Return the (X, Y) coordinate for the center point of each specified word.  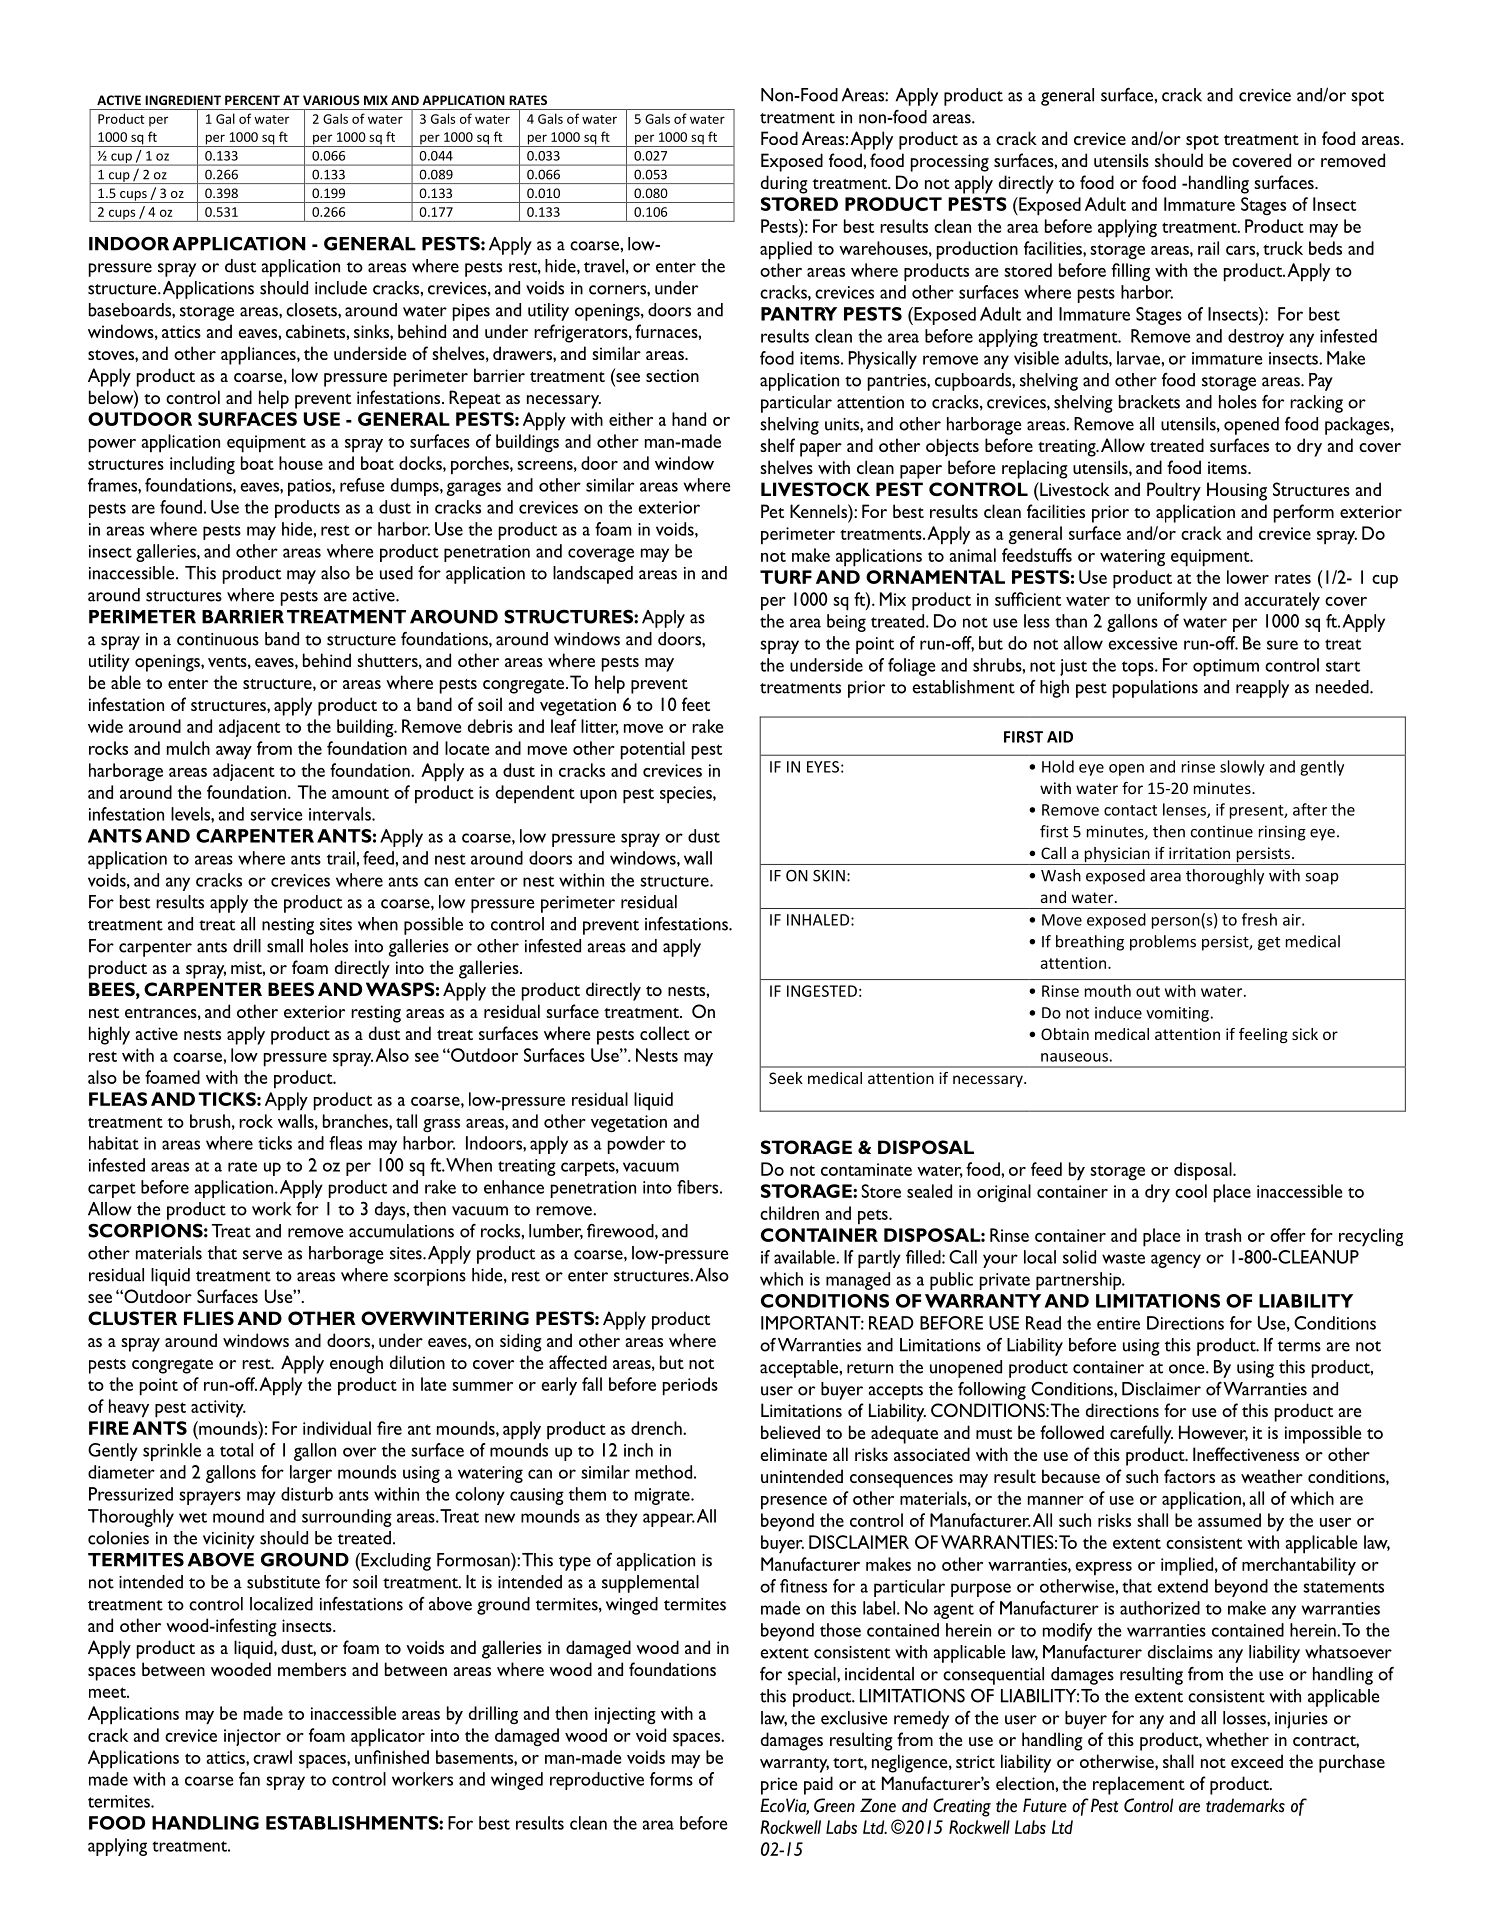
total (236, 1450)
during (784, 184)
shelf (777, 445)
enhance (514, 1187)
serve (262, 1255)
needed (1343, 687)
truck (1283, 248)
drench (657, 1428)
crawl (272, 1757)
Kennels (819, 511)
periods (690, 1386)
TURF (786, 577)
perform (1304, 513)
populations (1155, 689)
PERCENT (252, 100)
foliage (911, 667)
